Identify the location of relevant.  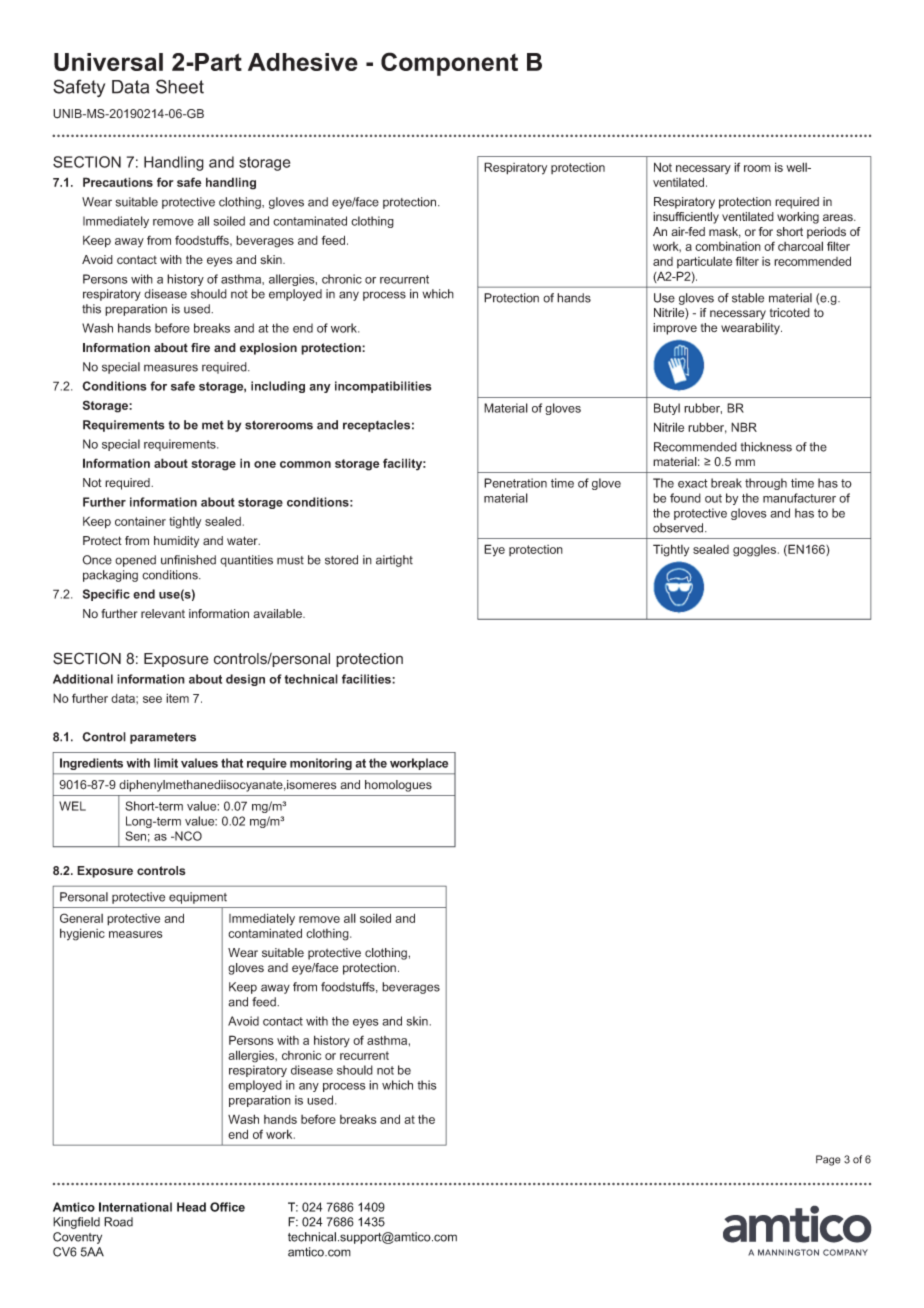
(163, 614).
